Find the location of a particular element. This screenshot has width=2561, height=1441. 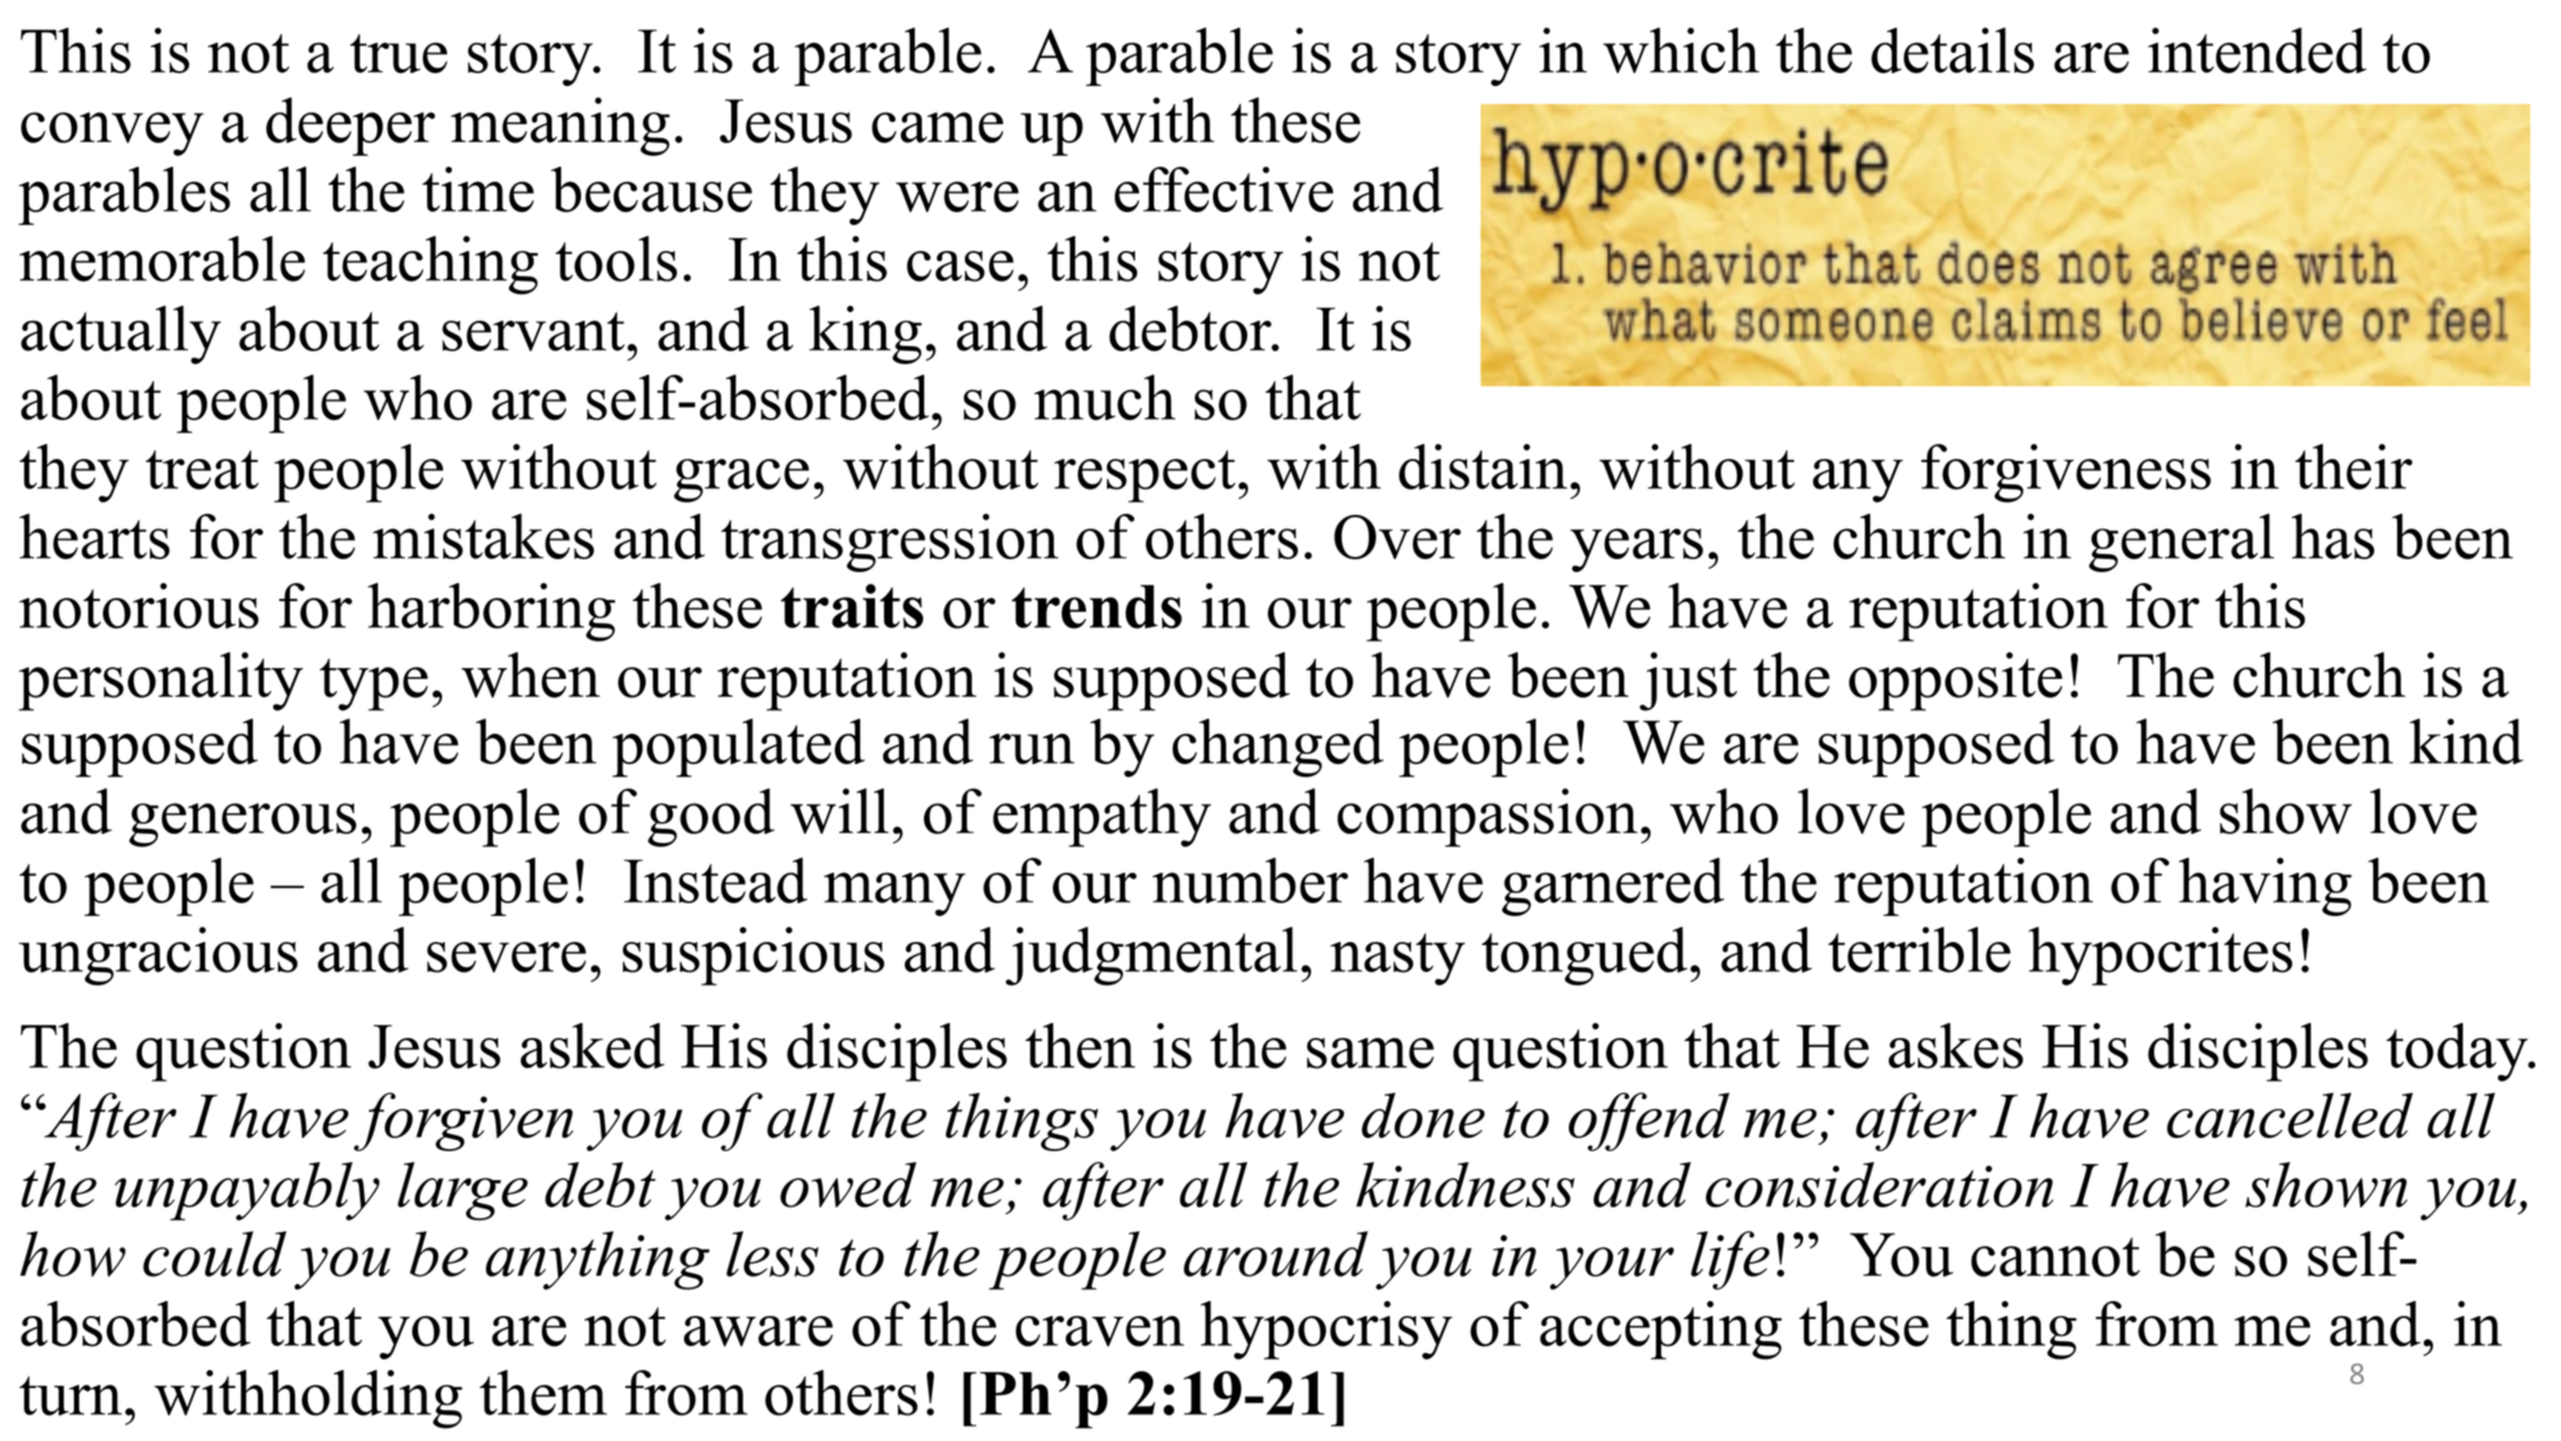

deeper is located at coordinates (350, 126).
